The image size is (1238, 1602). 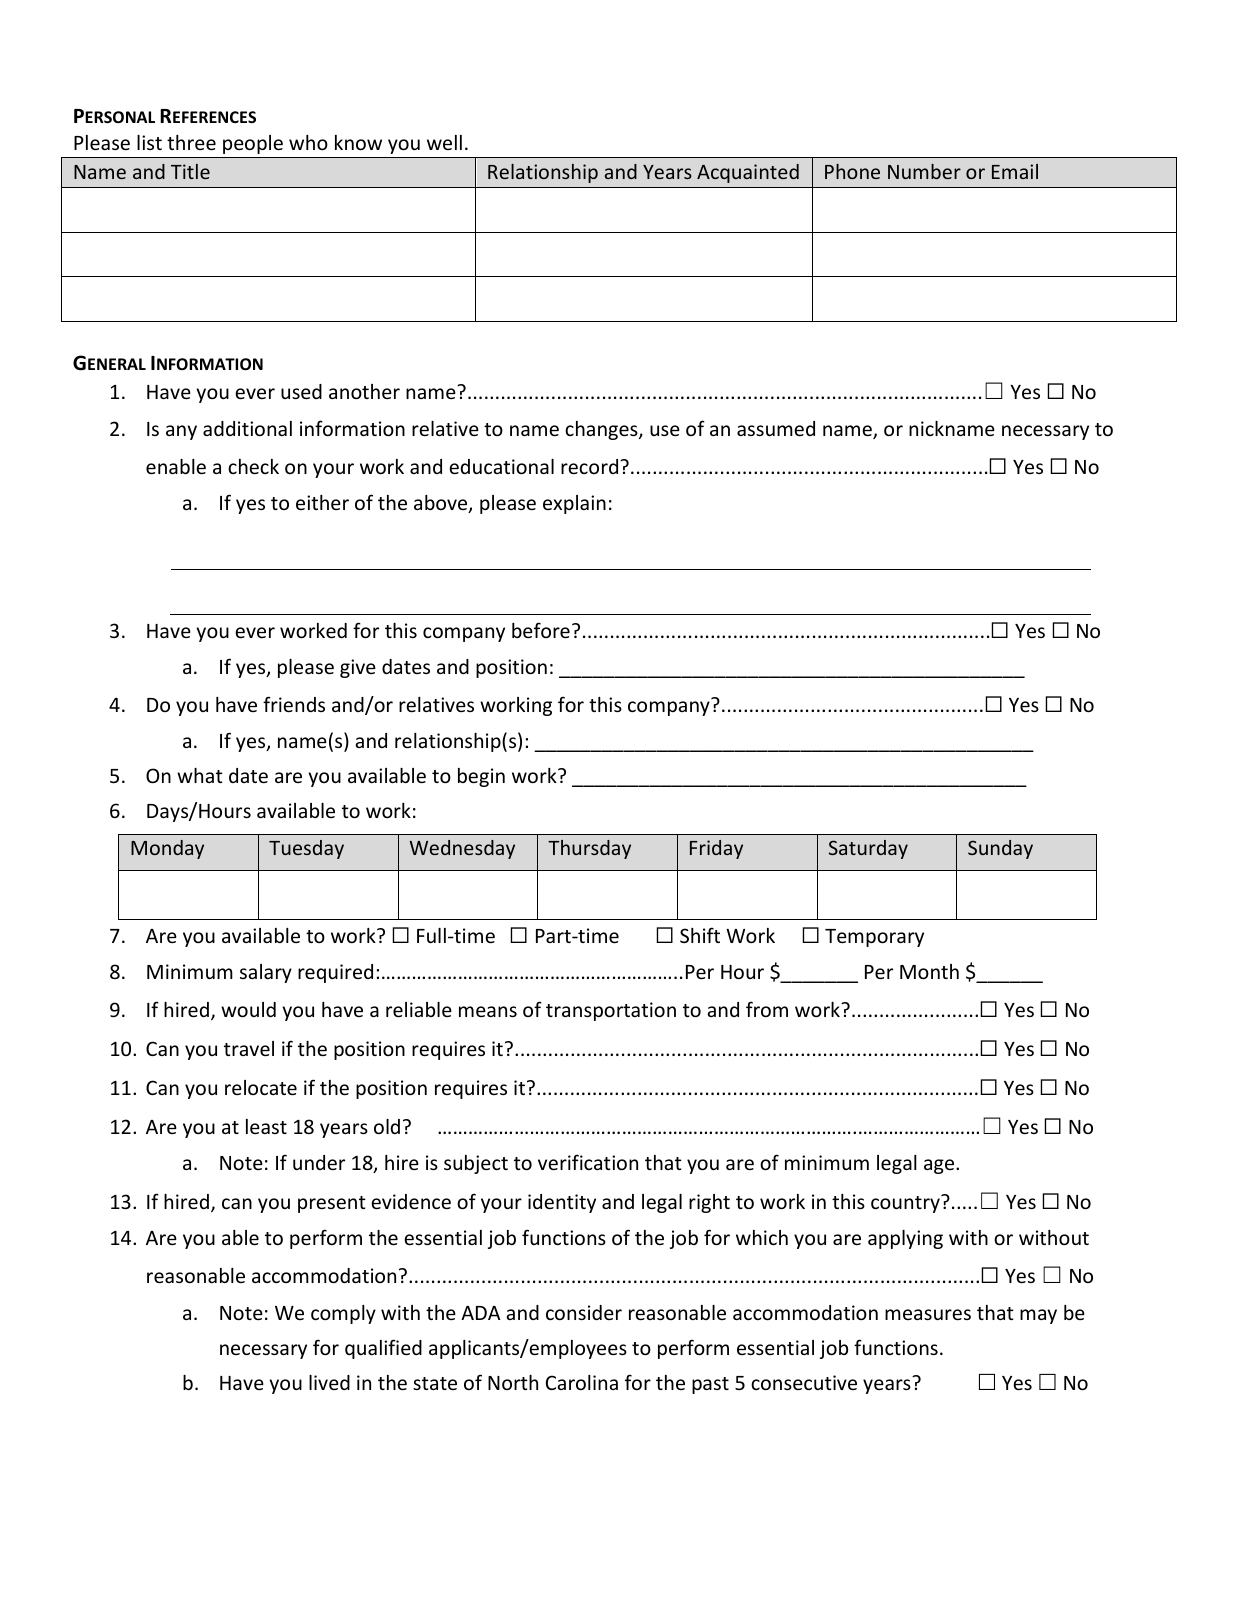 I want to click on either, so click(x=322, y=502).
